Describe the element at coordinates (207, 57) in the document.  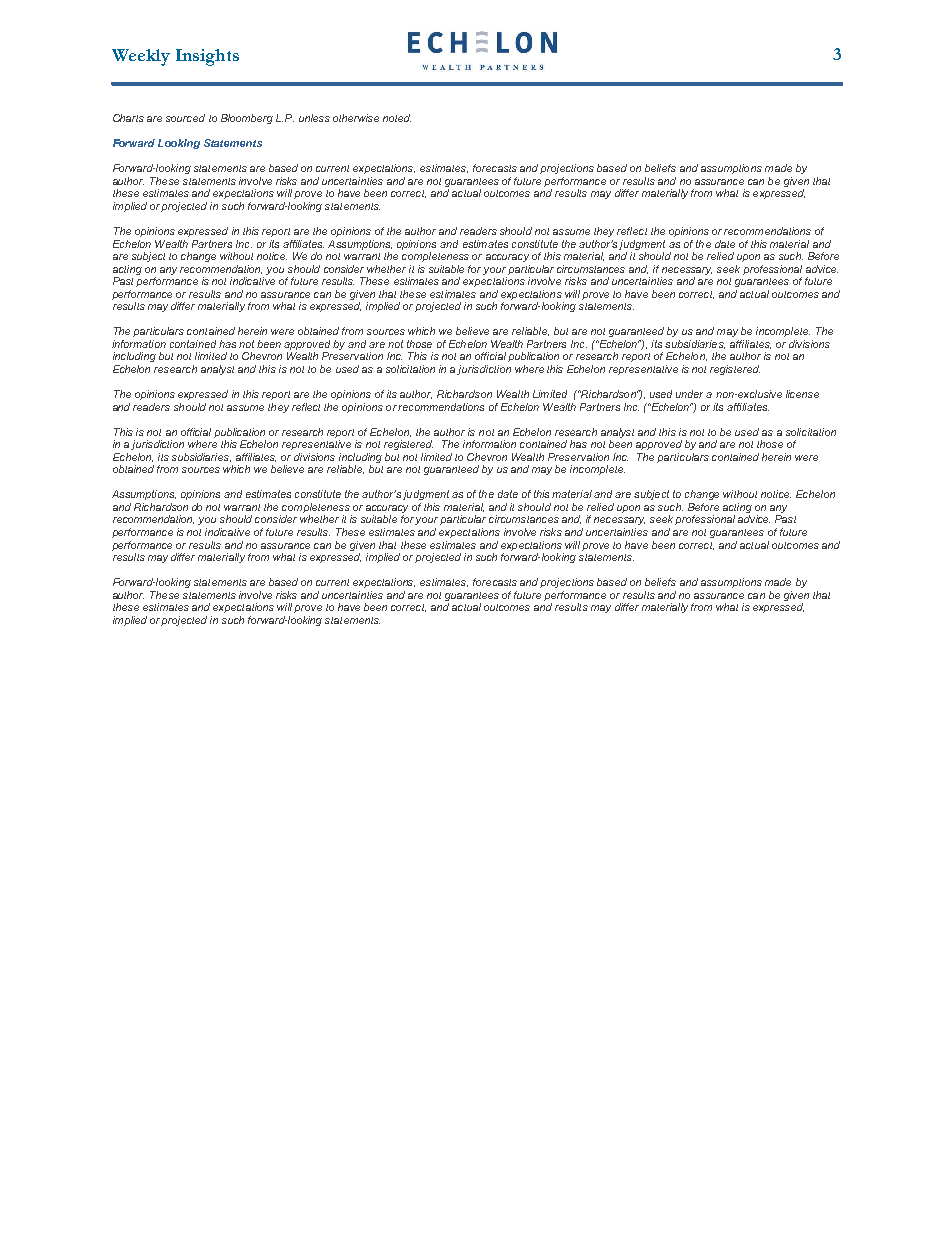
I see `Insights` at that location.
